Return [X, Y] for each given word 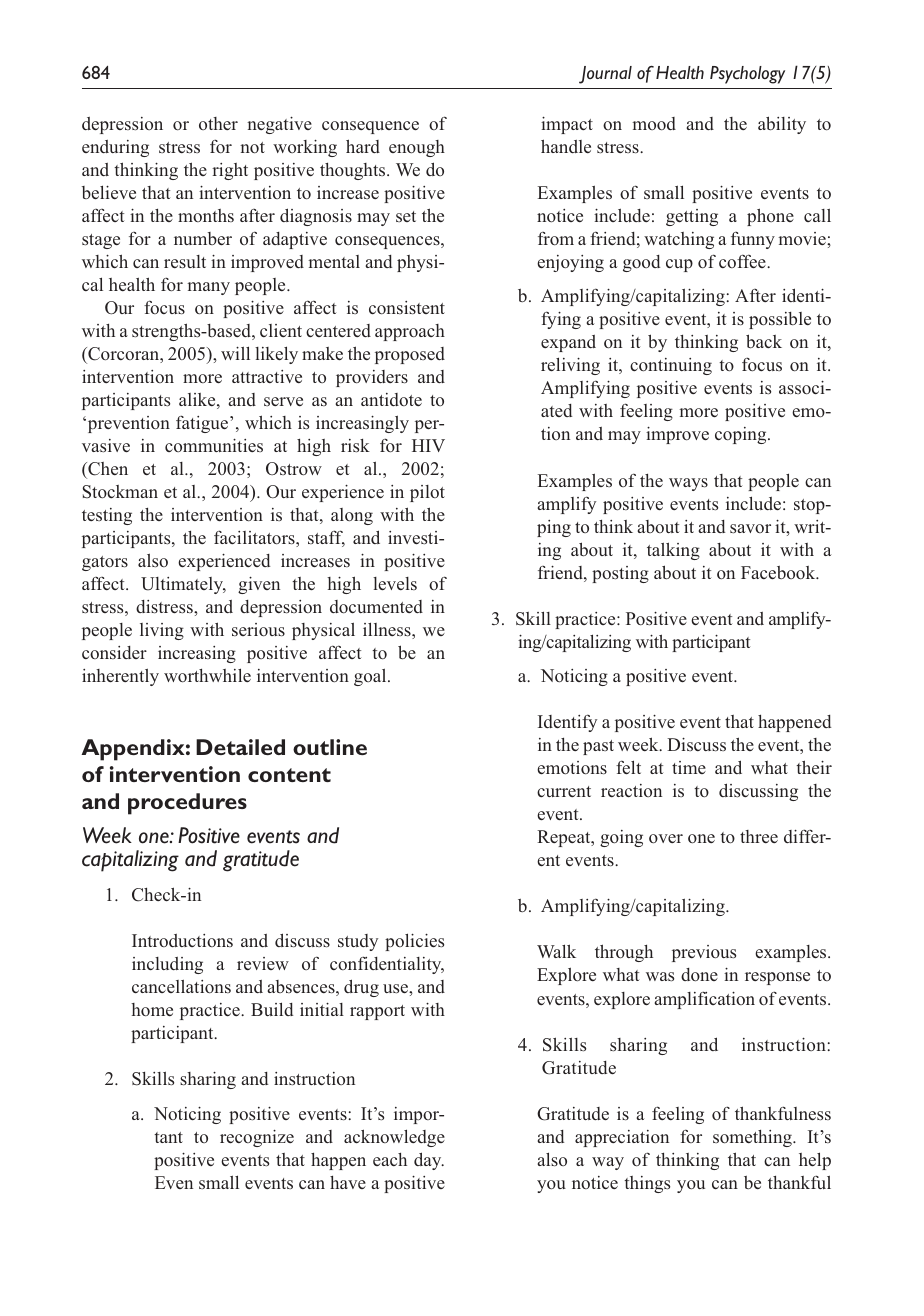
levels [395, 583]
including [167, 965]
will [235, 353]
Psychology [747, 75]
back [764, 341]
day [429, 1161]
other [218, 123]
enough [417, 148]
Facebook [779, 573]
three [759, 836]
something [753, 1138]
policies [414, 942]
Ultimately [183, 585]
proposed [410, 355]
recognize [257, 1138]
